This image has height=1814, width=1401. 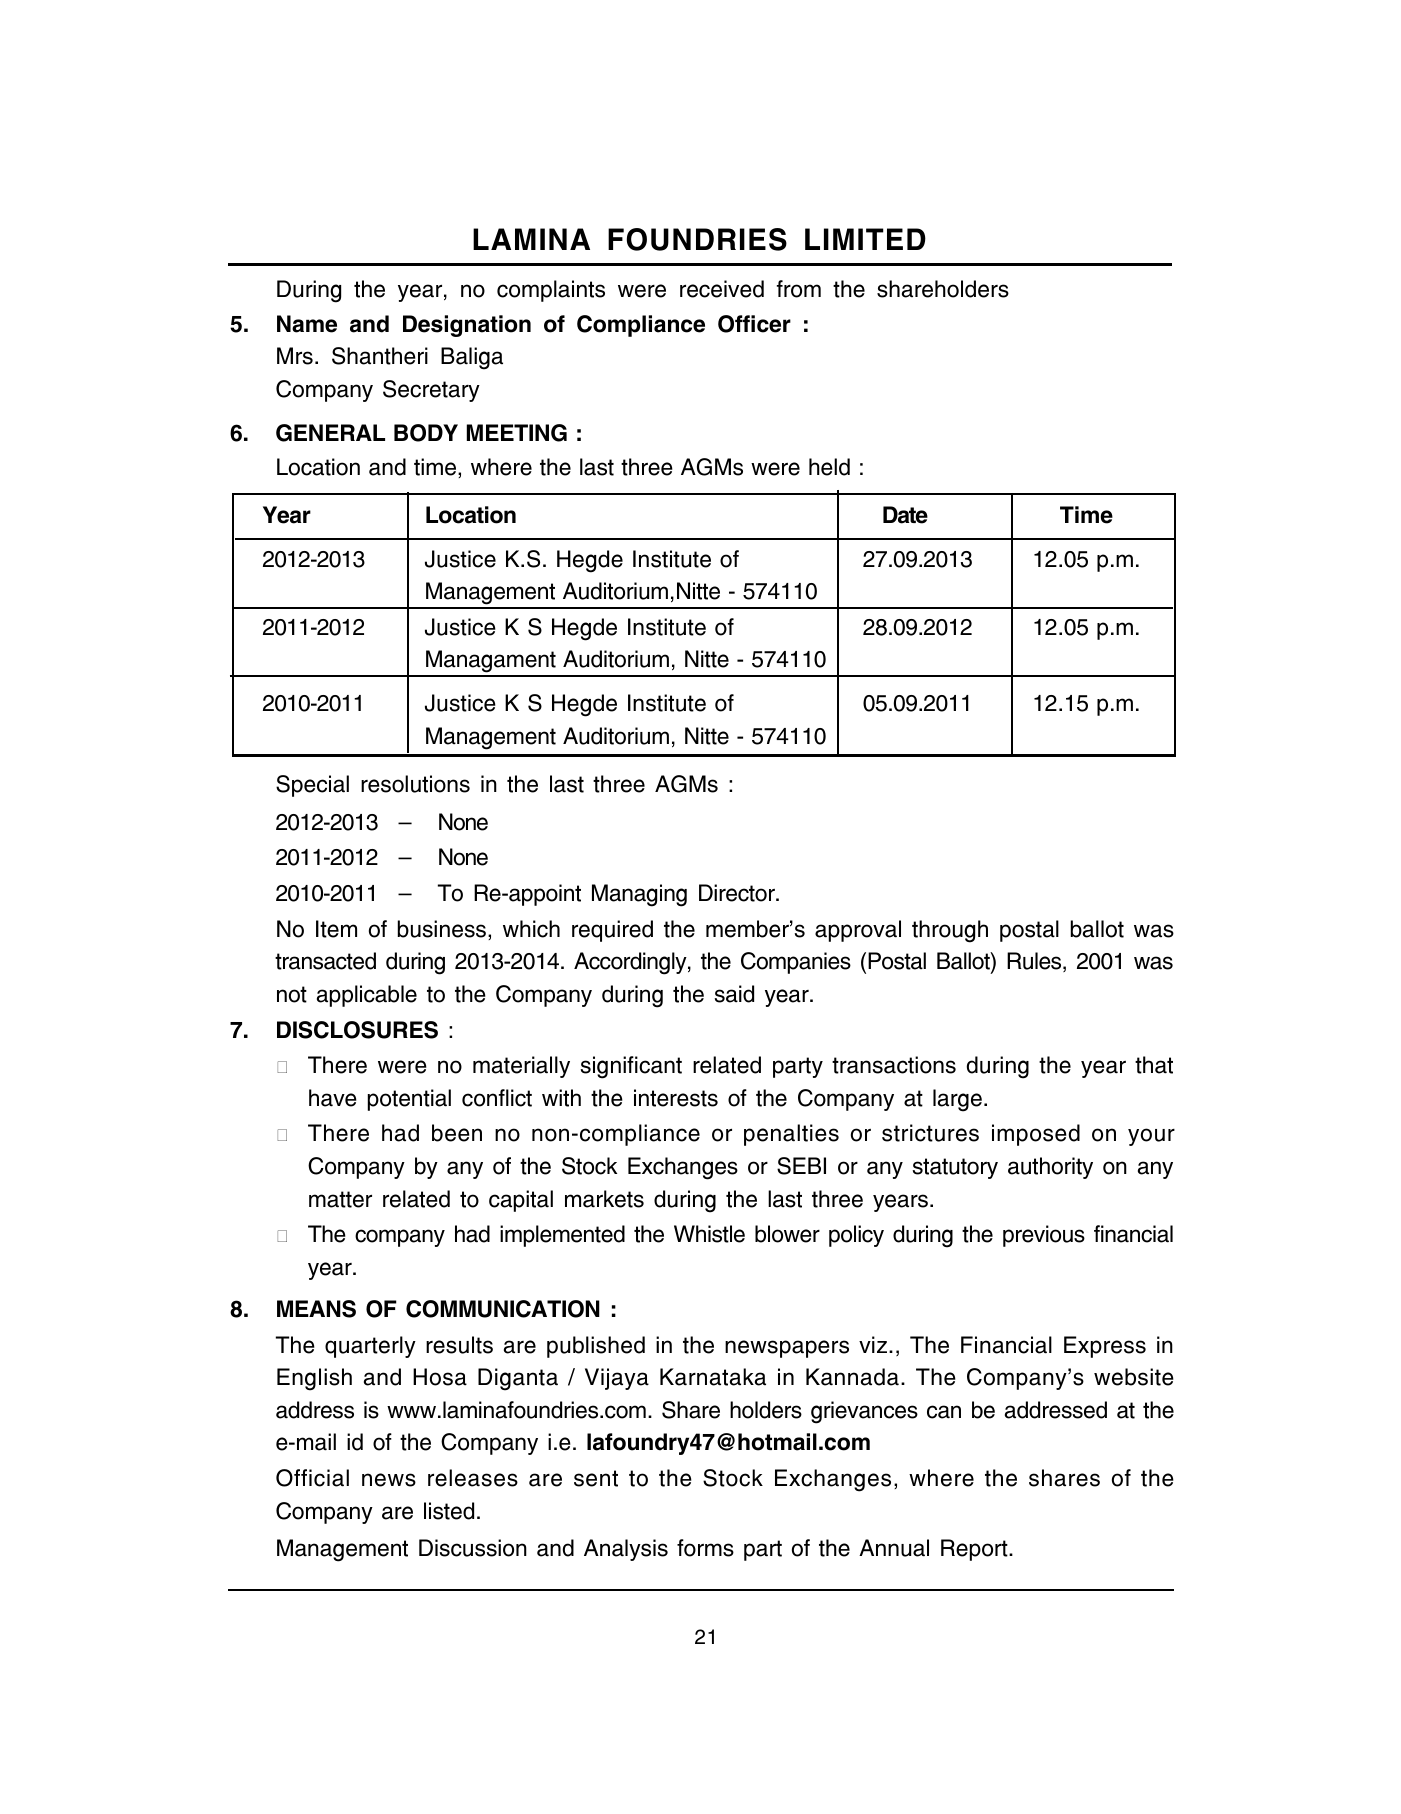 What do you see at coordinates (722, 289) in the image?
I see `received` at bounding box center [722, 289].
